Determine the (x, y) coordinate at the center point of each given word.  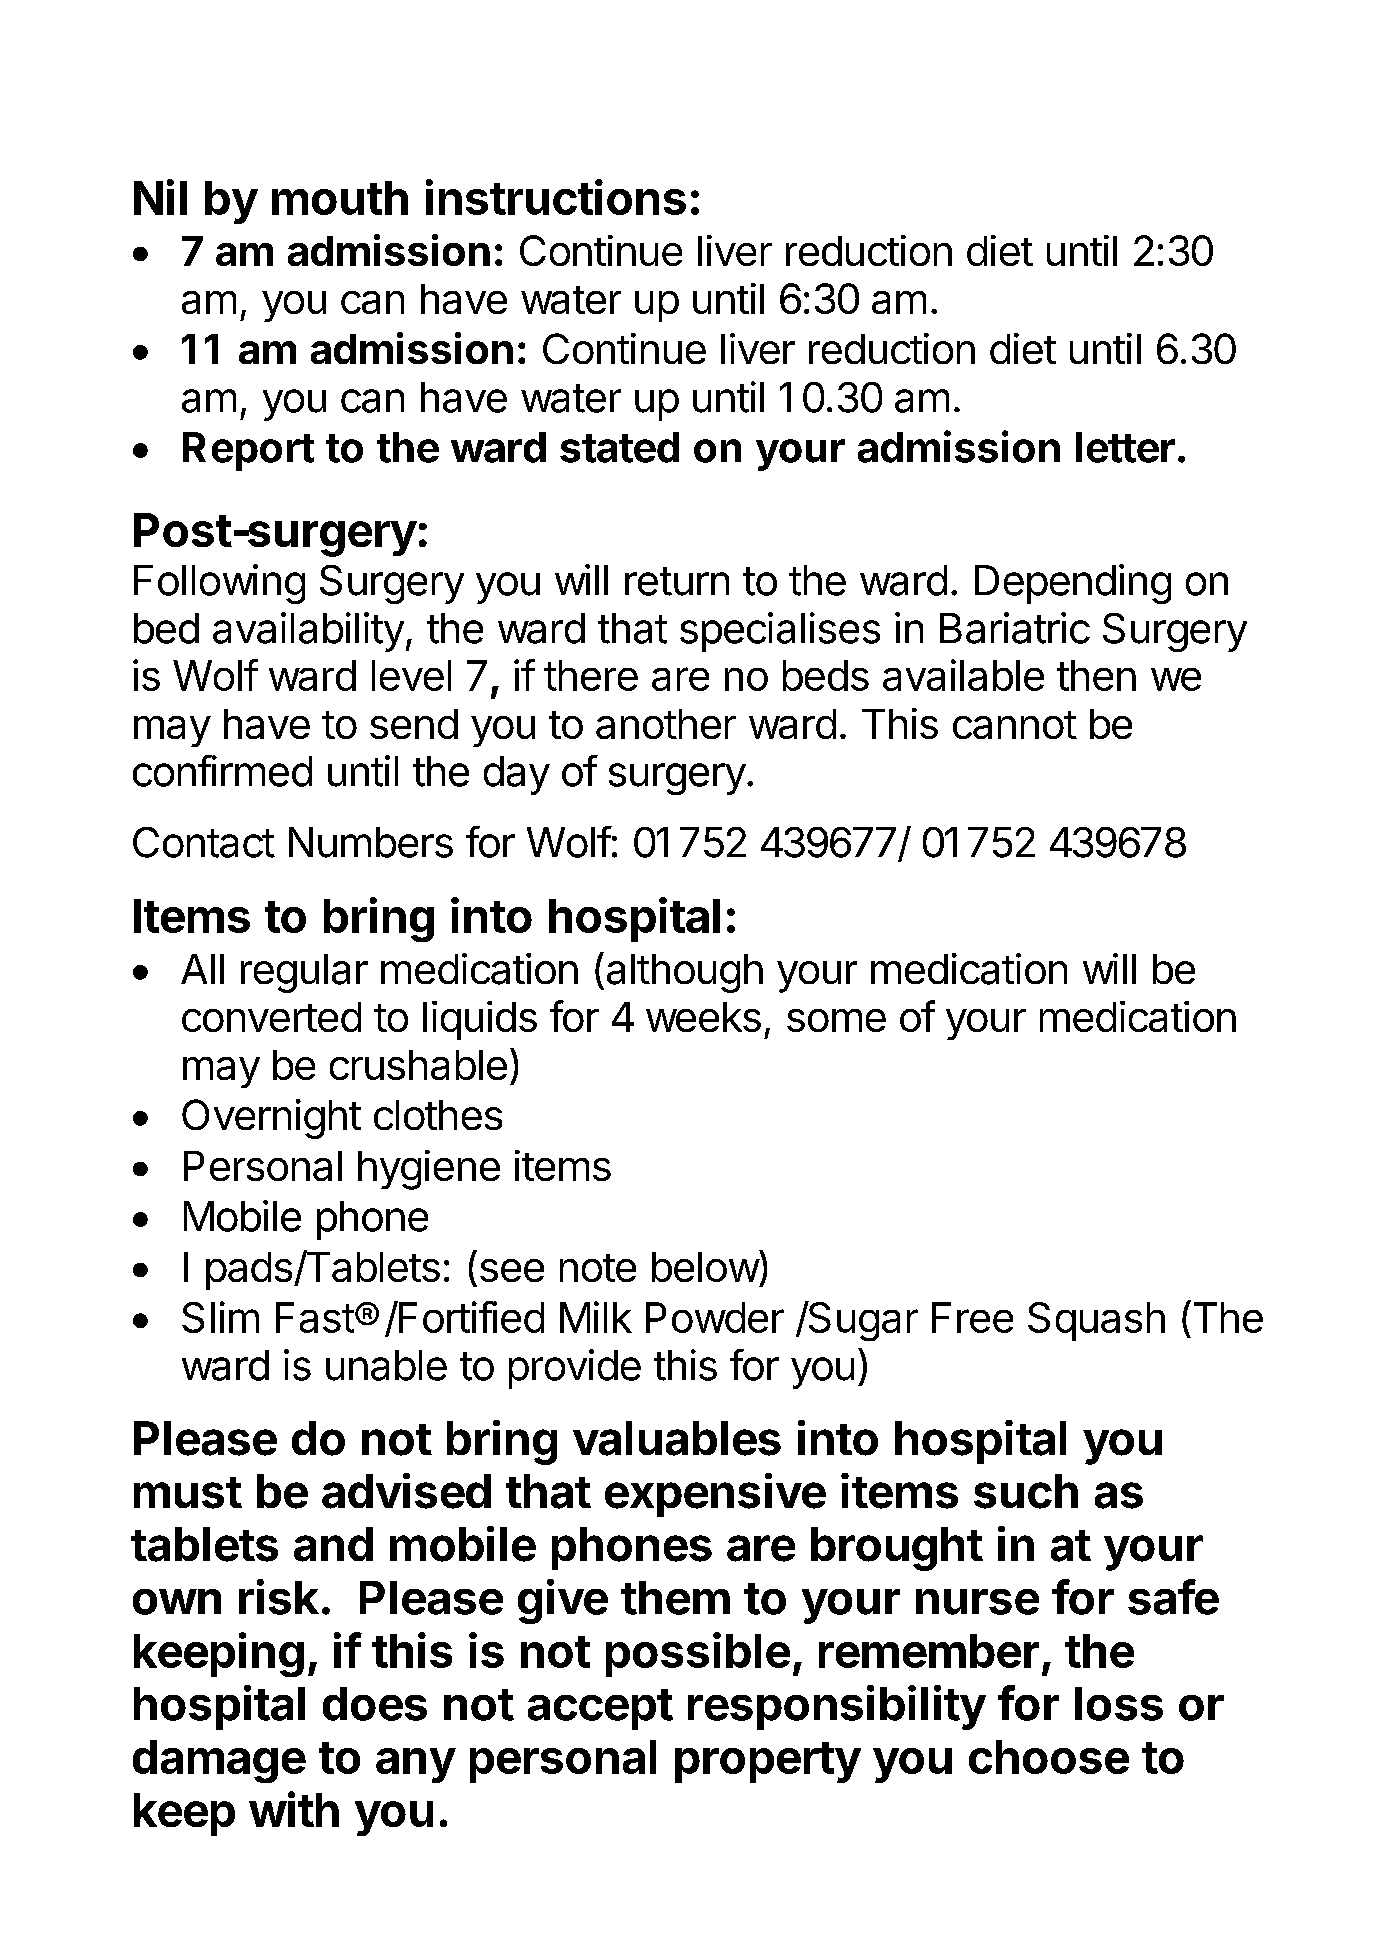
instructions (556, 197)
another (666, 724)
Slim (220, 1317)
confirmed (222, 771)
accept (600, 1709)
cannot (1015, 725)
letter (1125, 447)
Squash (1096, 1321)
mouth (340, 198)
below (705, 1267)
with (294, 1809)
